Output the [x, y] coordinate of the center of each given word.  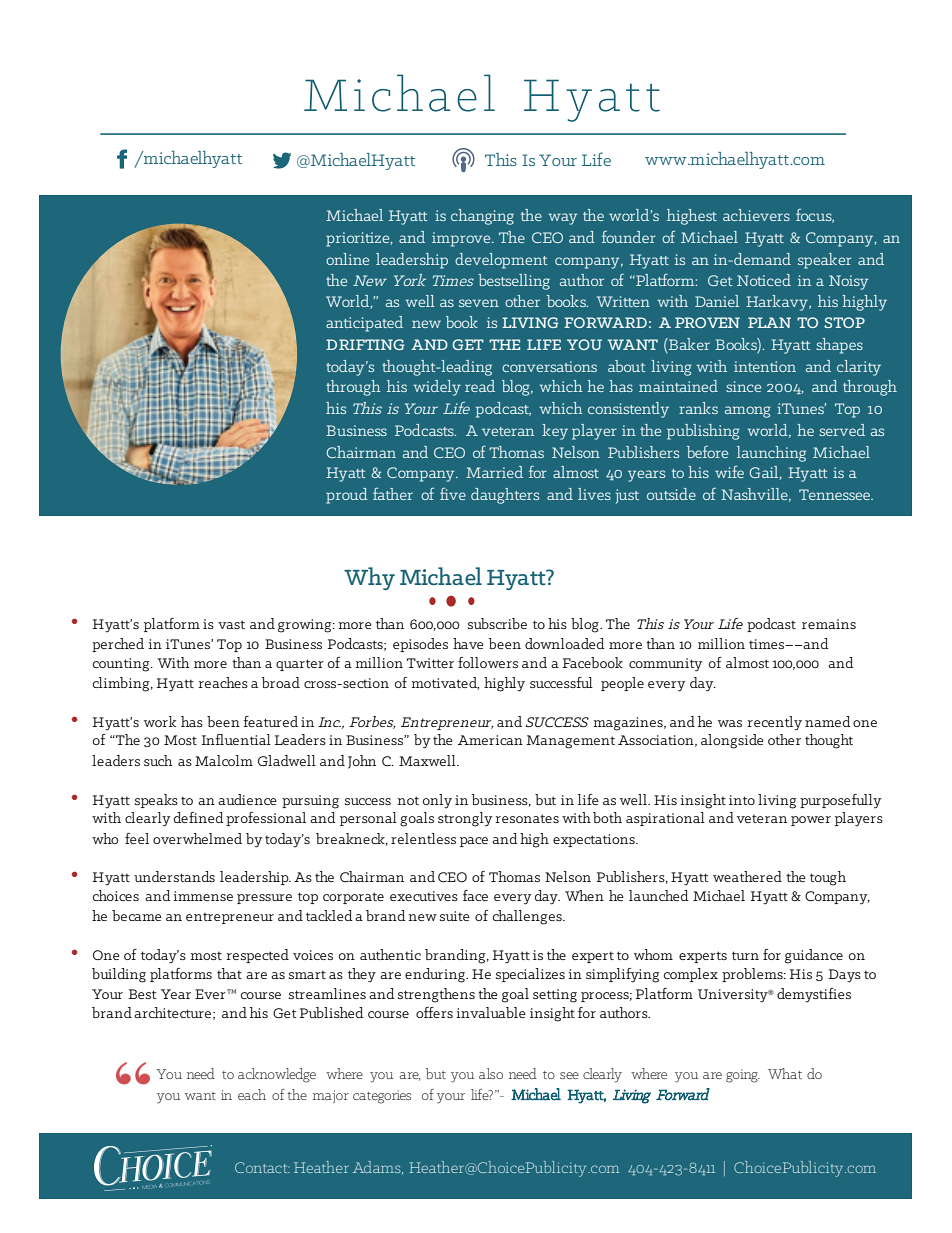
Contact [262, 1167]
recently [774, 723]
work [160, 721]
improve [462, 239]
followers [488, 662]
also [491, 1073]
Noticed [764, 280]
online [347, 259]
